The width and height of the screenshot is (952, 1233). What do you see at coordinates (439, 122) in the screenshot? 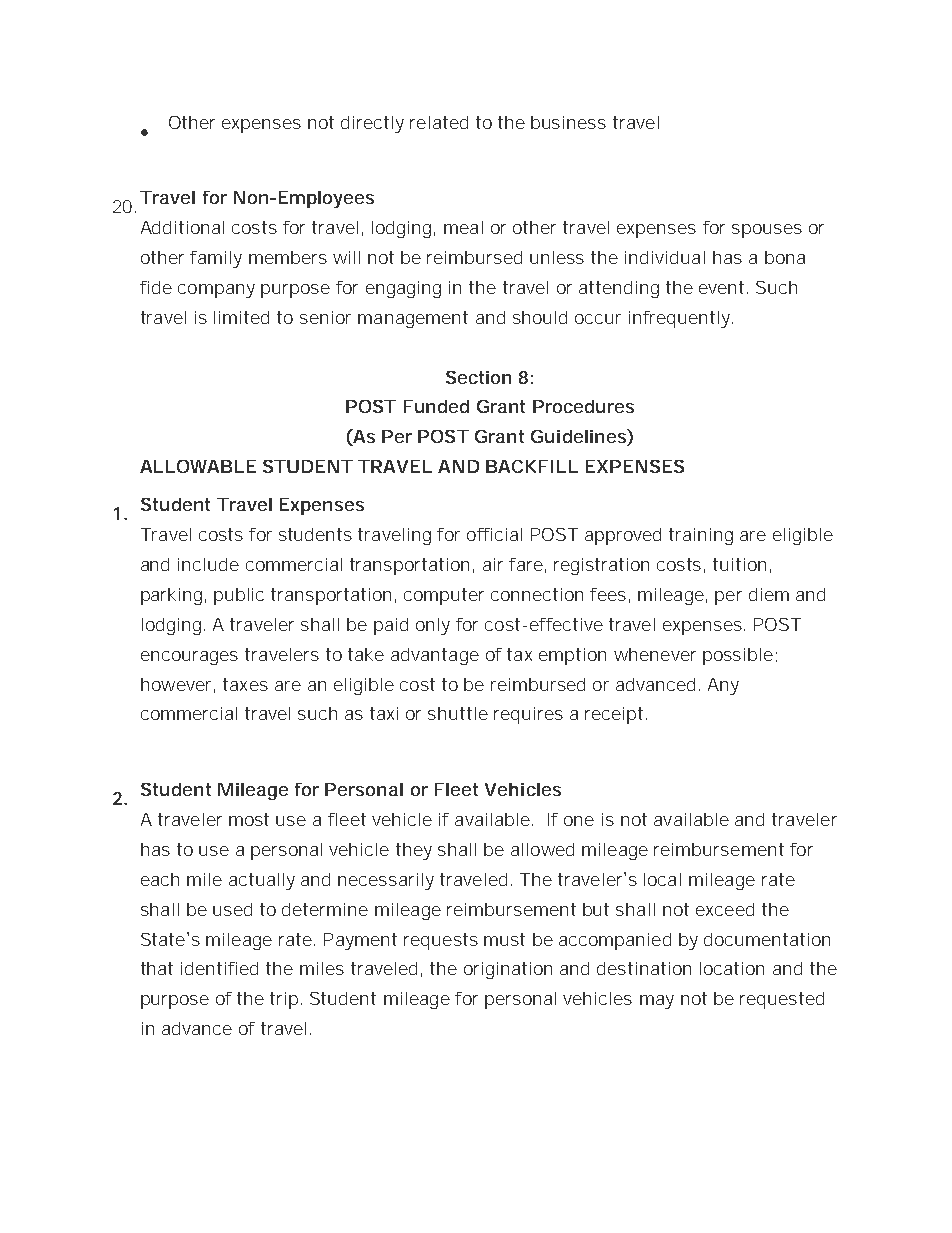
I see `related` at bounding box center [439, 122].
